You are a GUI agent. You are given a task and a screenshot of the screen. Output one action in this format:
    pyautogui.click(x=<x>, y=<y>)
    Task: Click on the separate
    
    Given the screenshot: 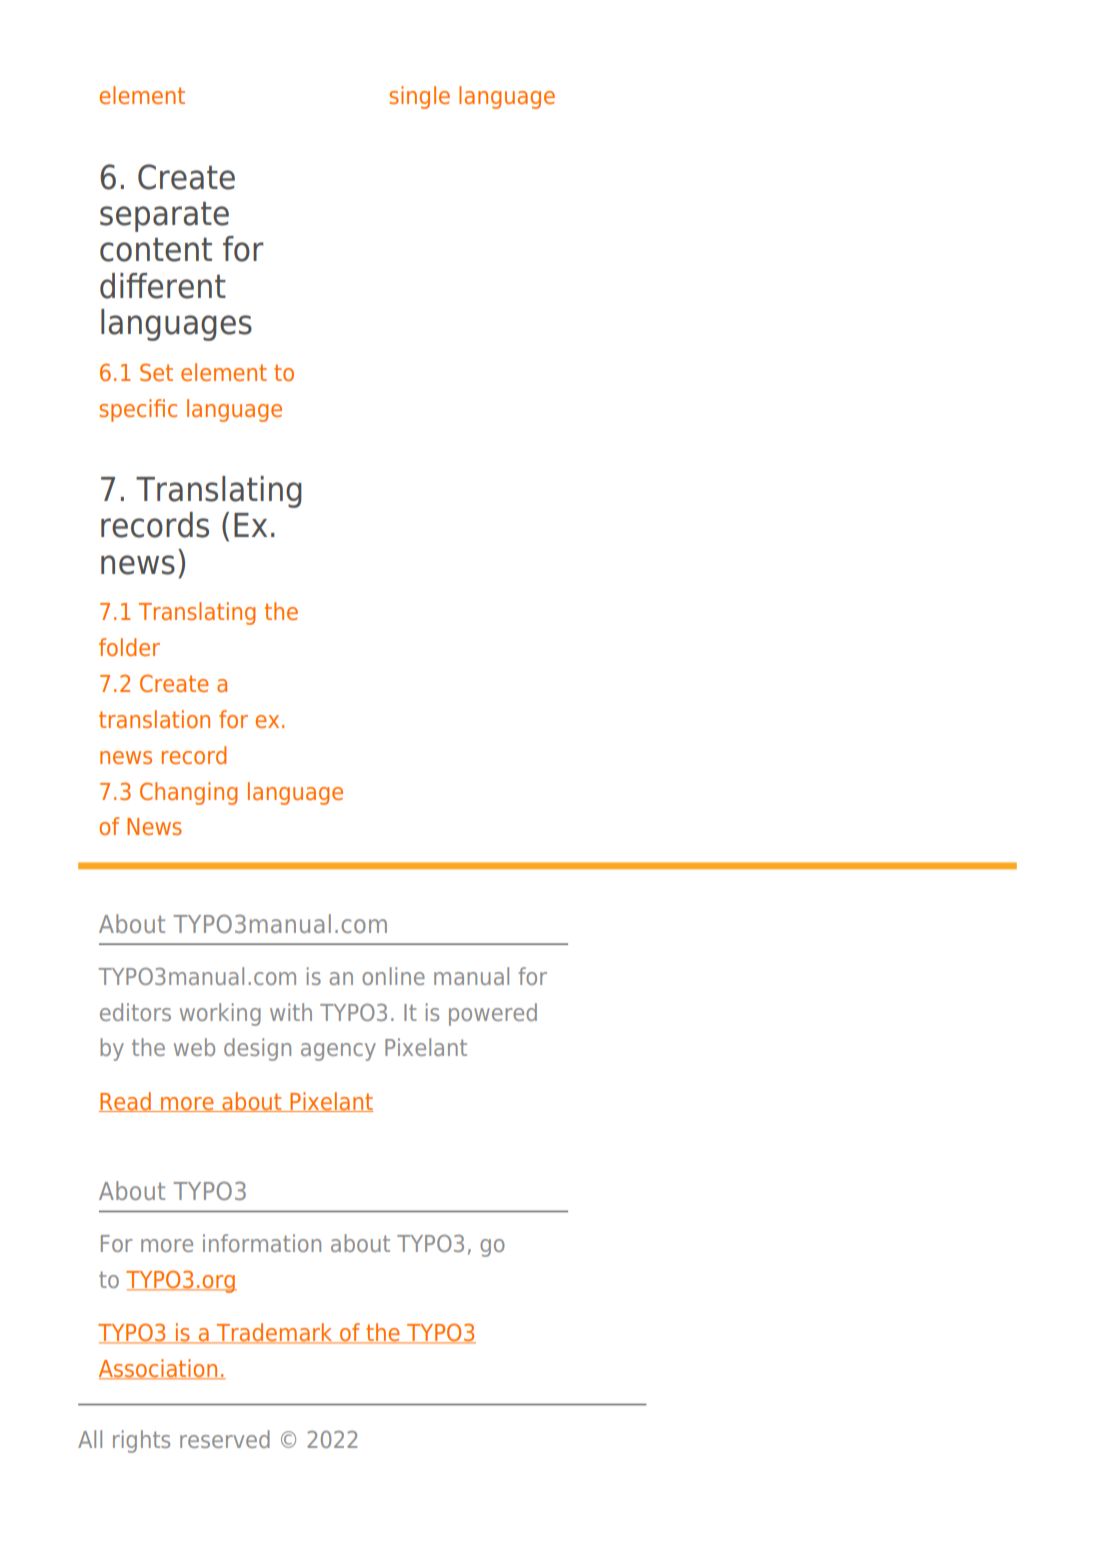 What is the action you would take?
    pyautogui.click(x=164, y=217)
